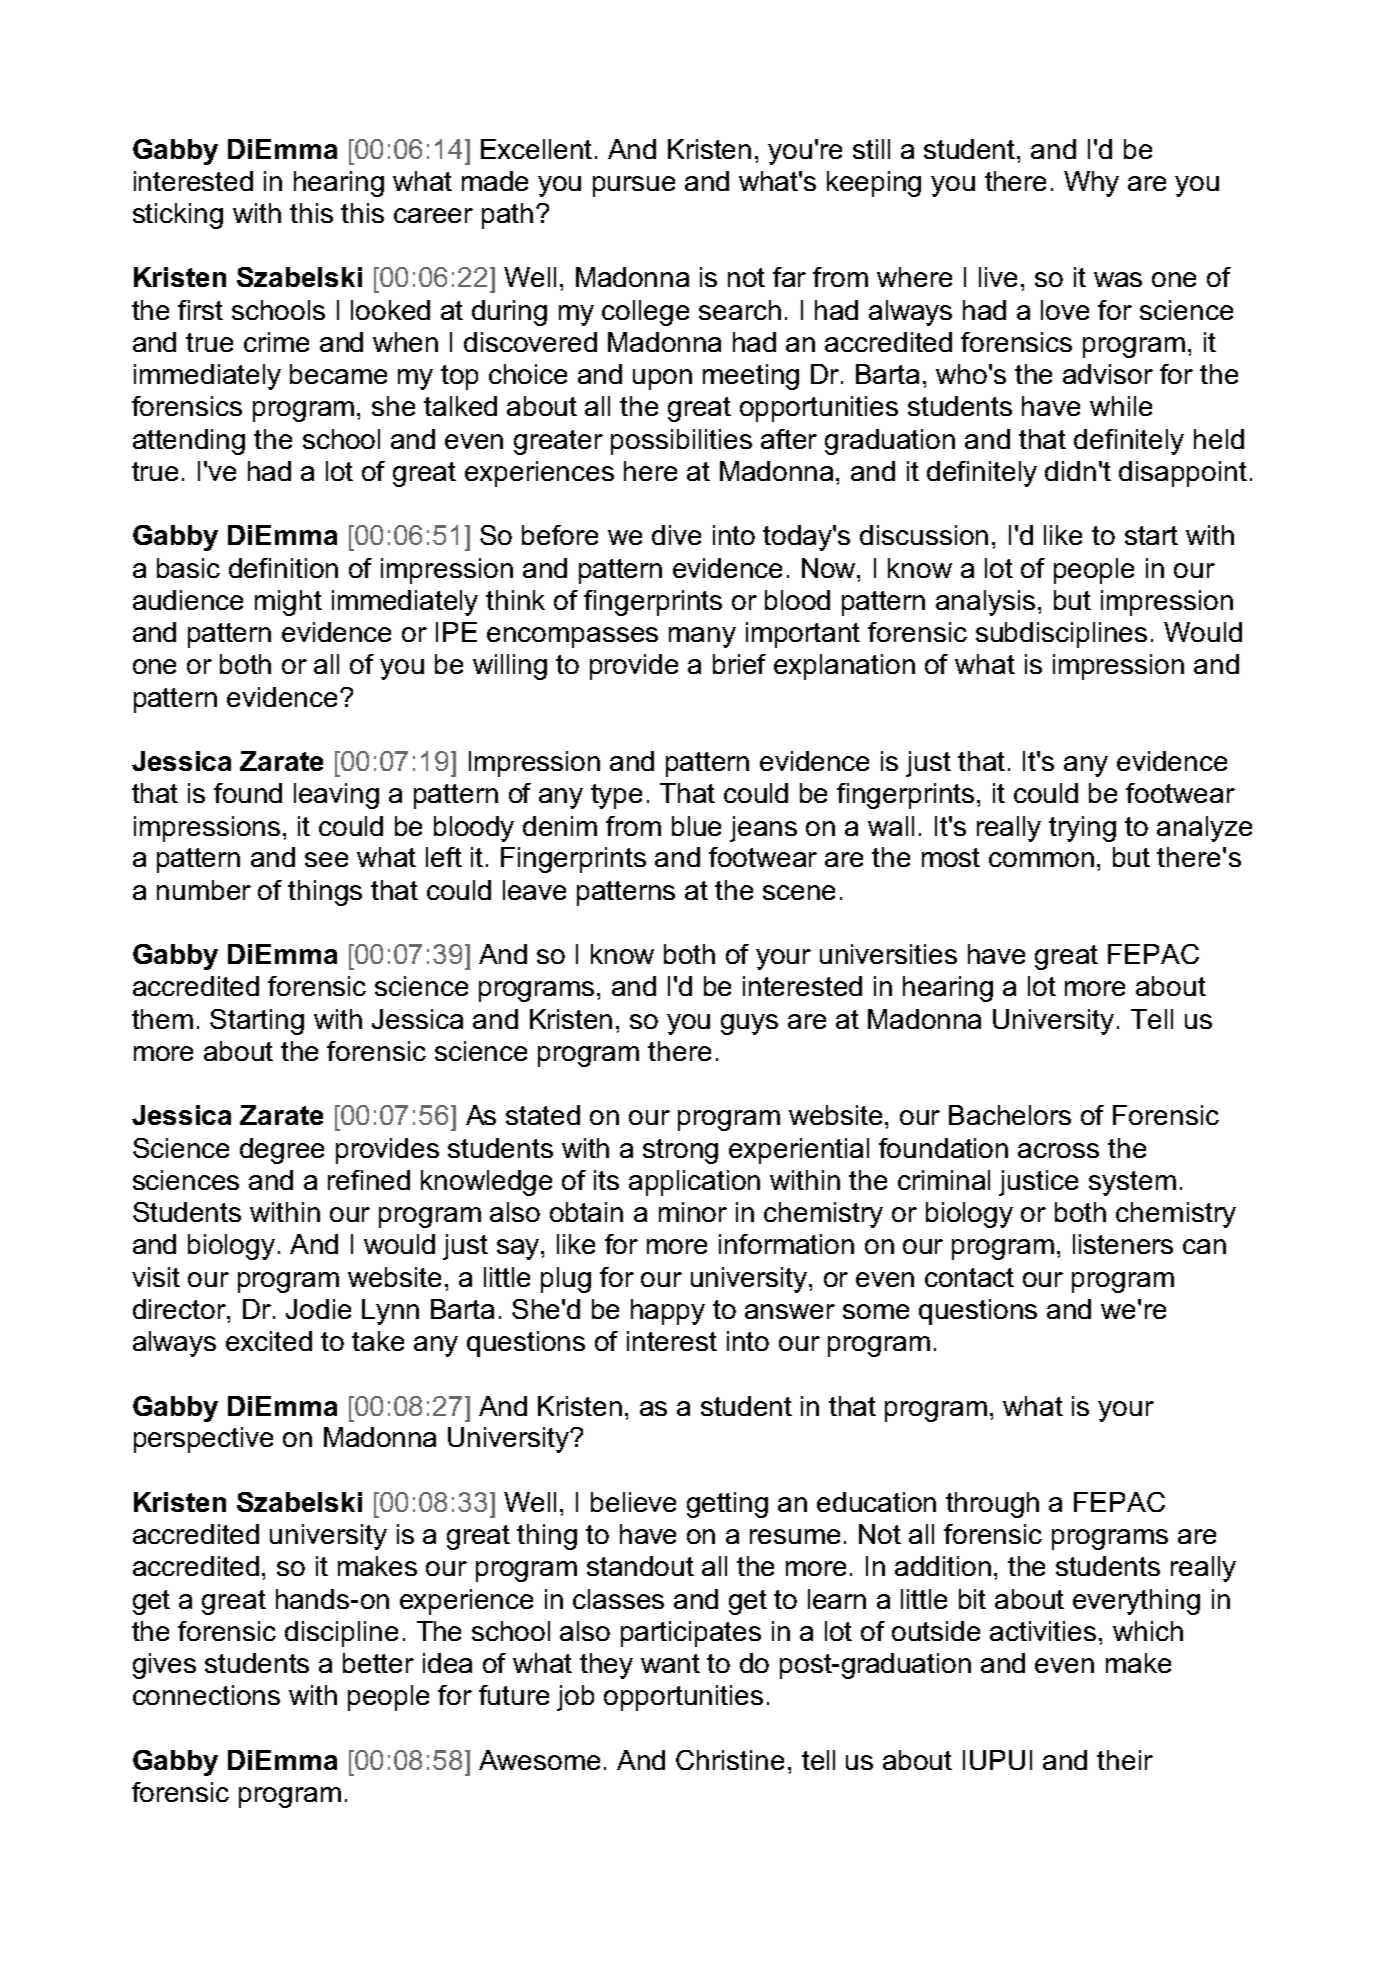 Image resolution: width=1389 pixels, height=1966 pixels. I want to click on dive, so click(676, 535).
